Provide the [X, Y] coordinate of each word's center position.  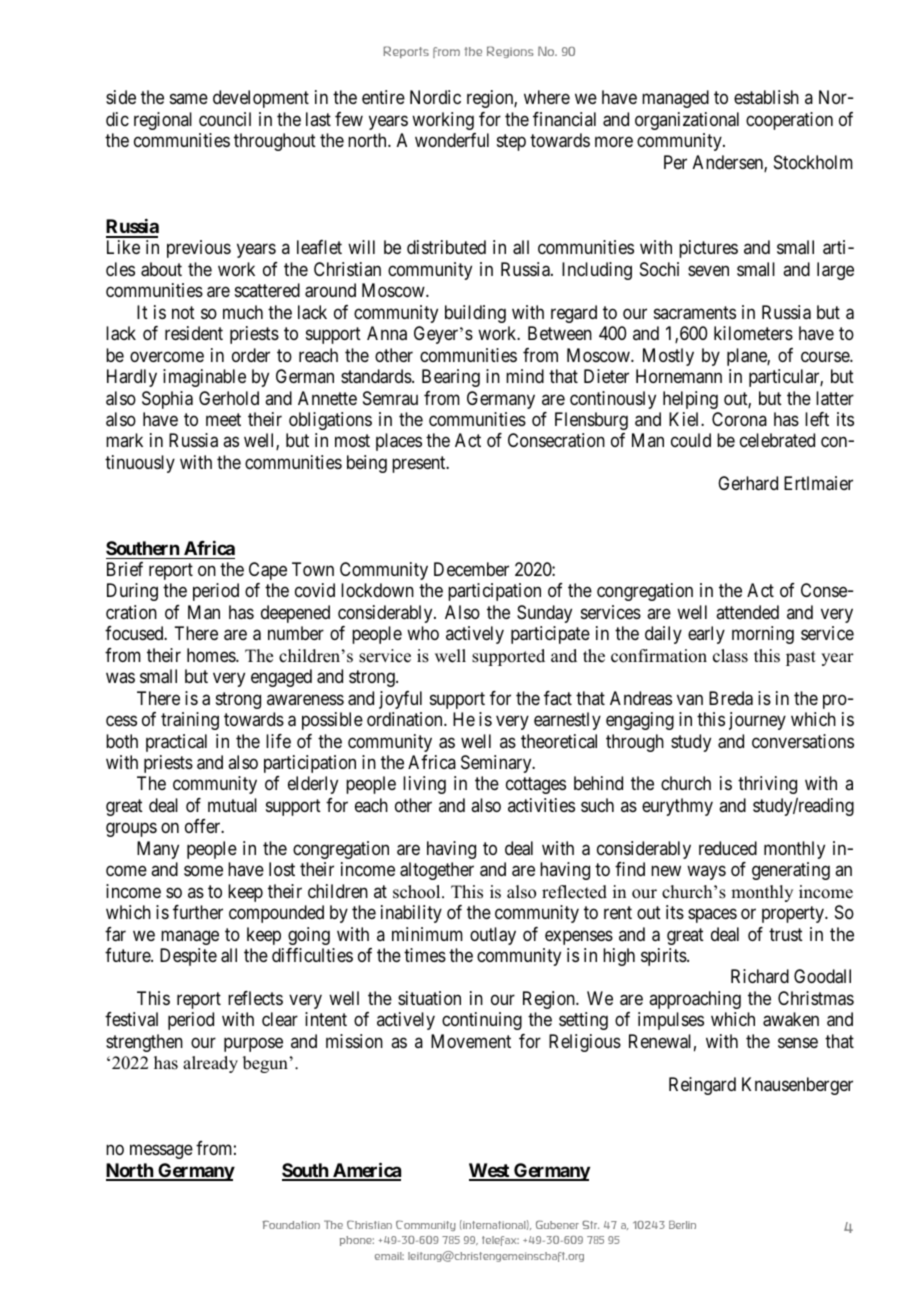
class [730, 656]
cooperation [789, 121]
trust [786, 934]
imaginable [204, 378]
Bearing [451, 378]
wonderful [452, 140]
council [225, 119]
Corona [739, 419]
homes [212, 655]
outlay [493, 936]
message [161, 1151]
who [423, 633]
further [198, 912]
